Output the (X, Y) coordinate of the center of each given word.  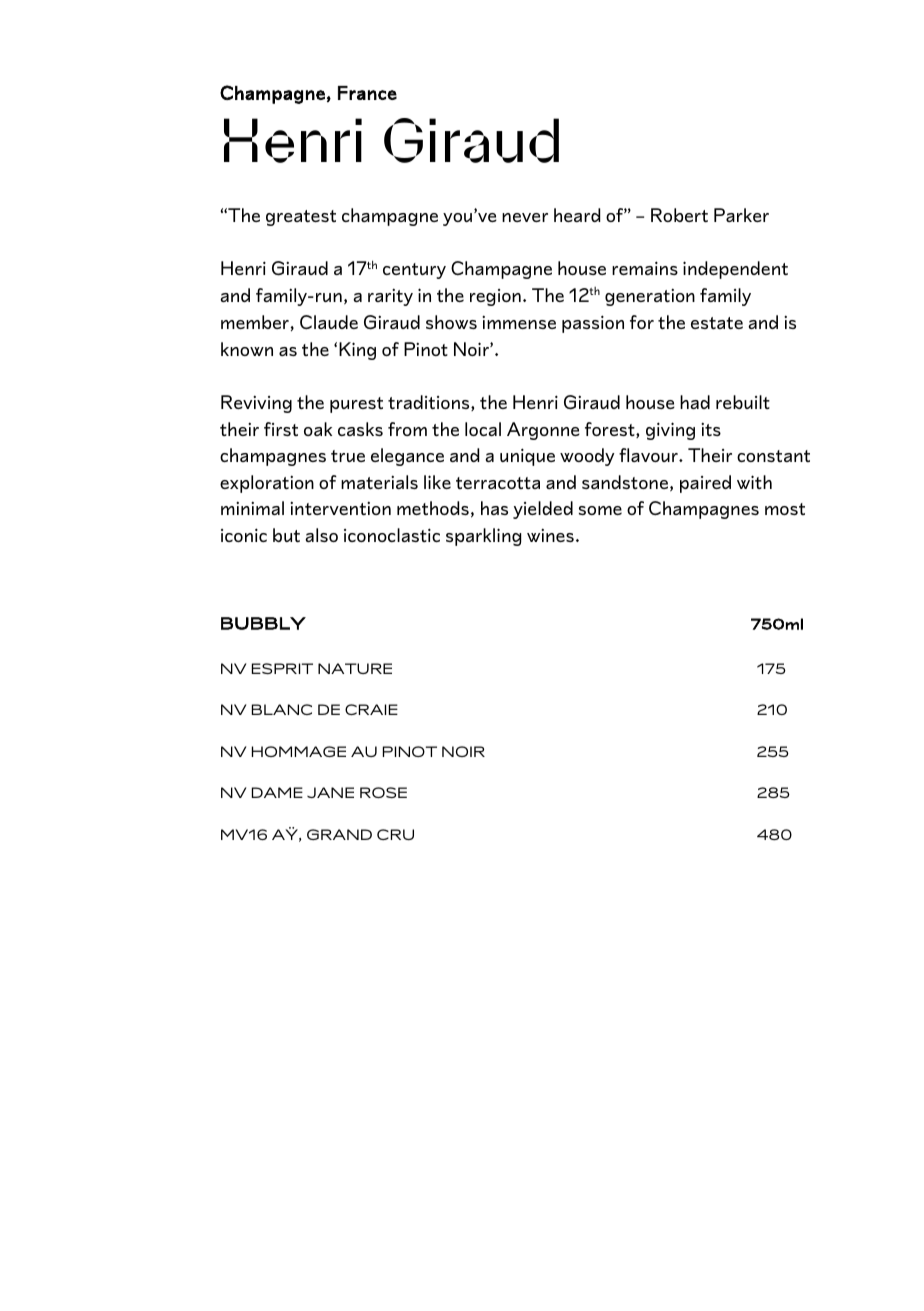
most (785, 509)
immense (519, 322)
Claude (329, 322)
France (367, 93)
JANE (330, 792)
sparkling (483, 537)
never (525, 217)
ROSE (383, 792)
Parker (741, 215)
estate (717, 323)
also (321, 535)
